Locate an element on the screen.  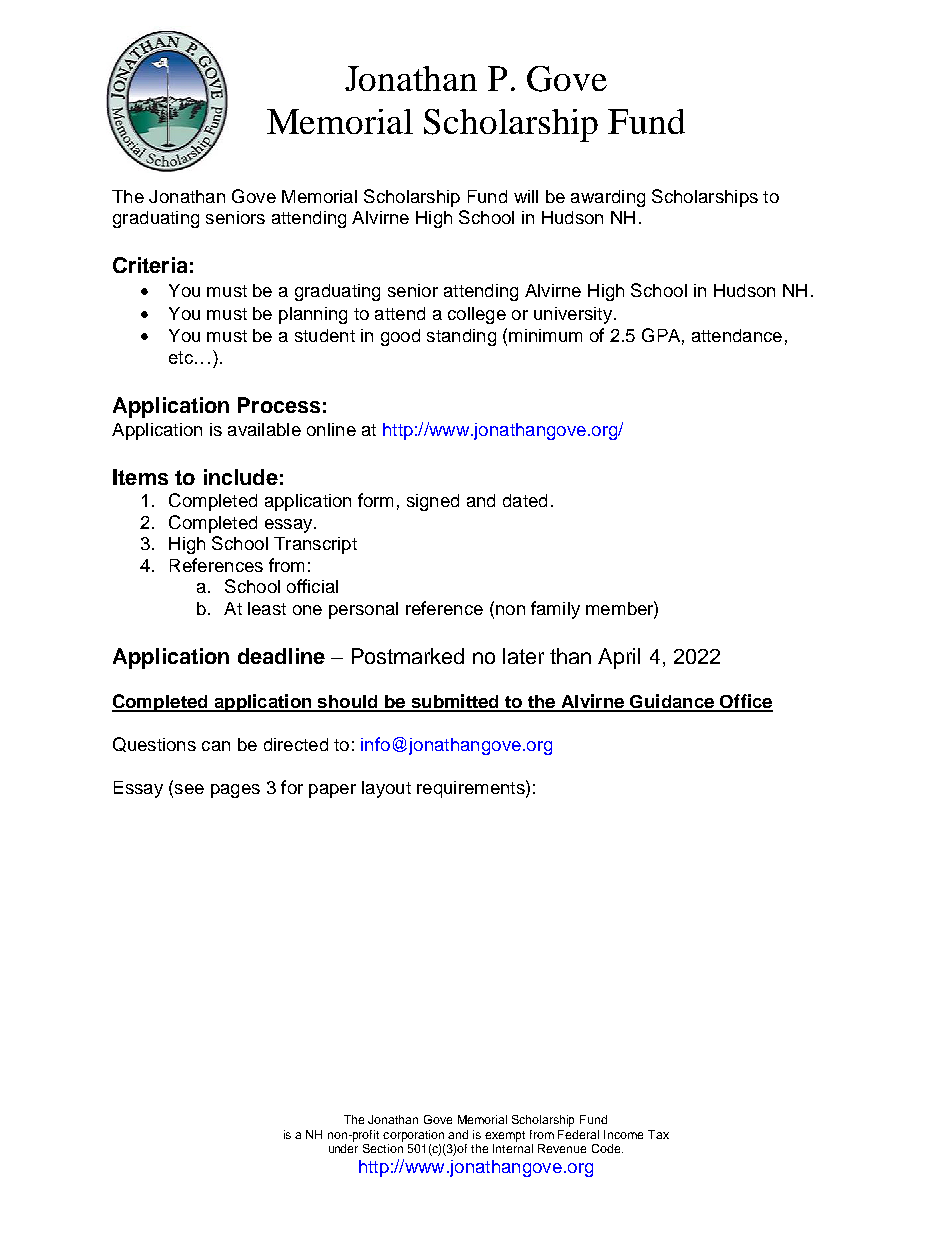
dated is located at coordinates (525, 500).
